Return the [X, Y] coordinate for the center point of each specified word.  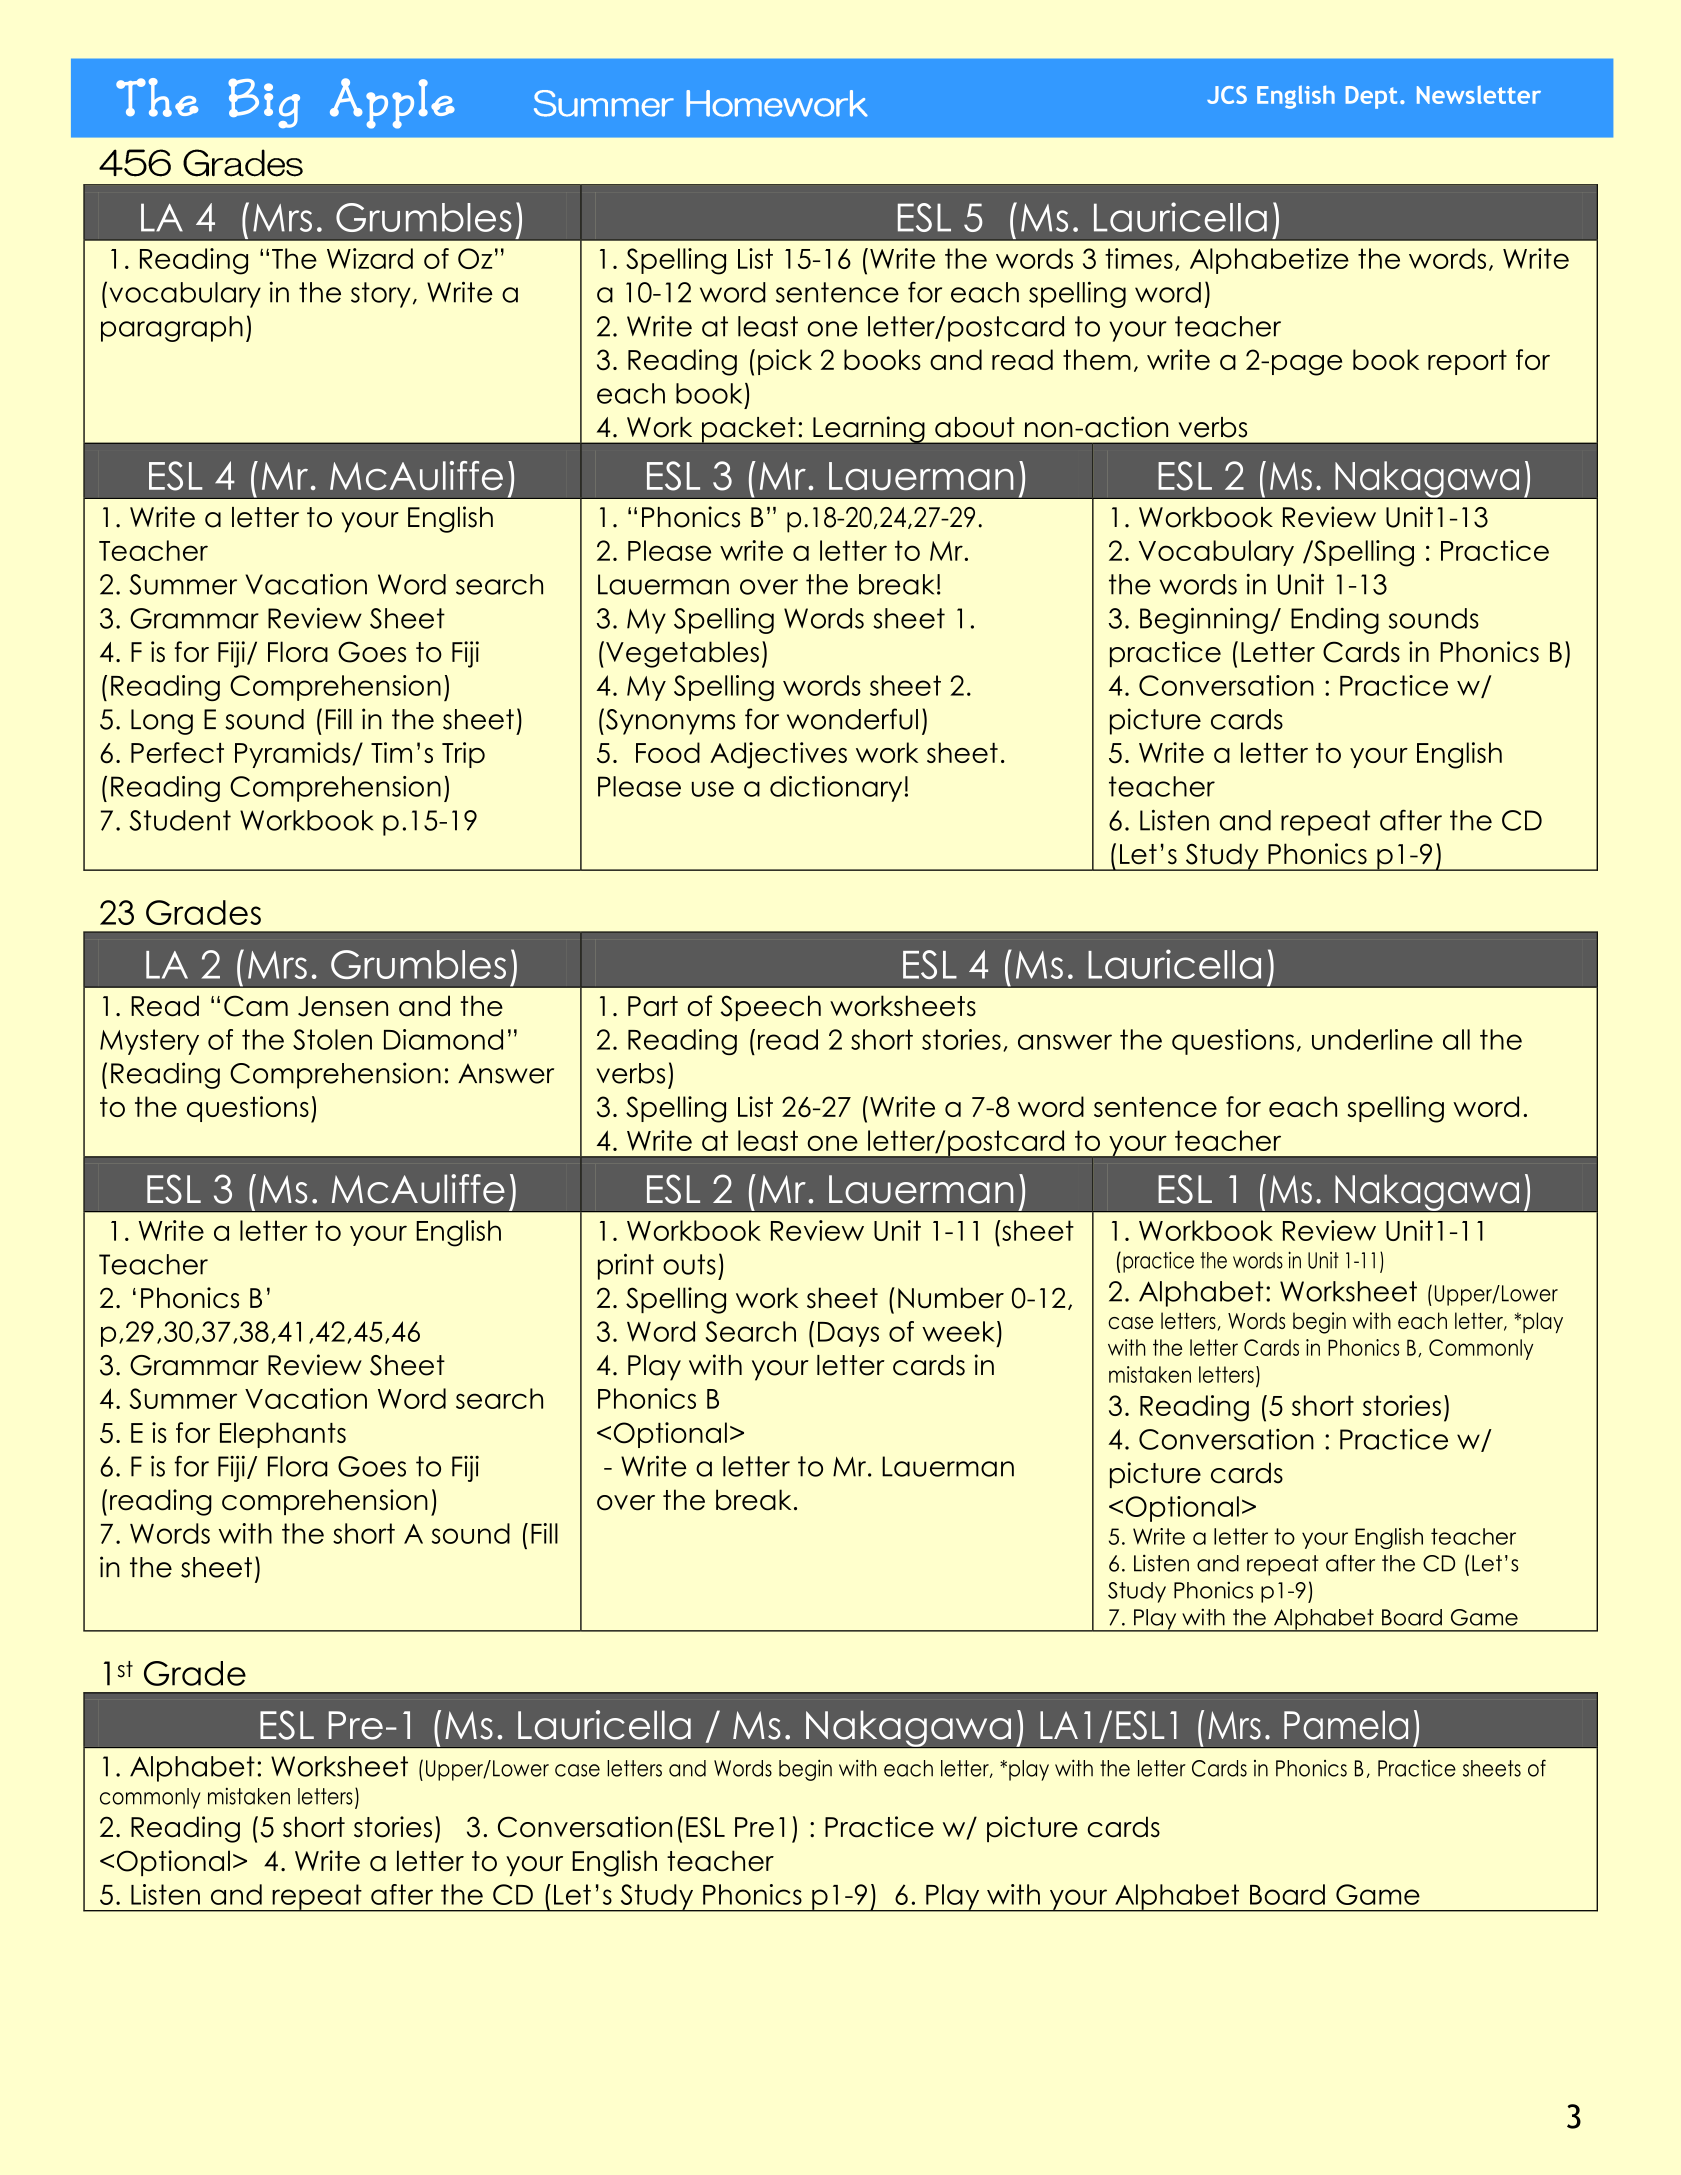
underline [1372, 1039]
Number [951, 1298]
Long [162, 722]
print [626, 1266]
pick [785, 362]
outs [689, 1264]
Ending [1335, 621]
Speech [771, 1008]
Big [264, 103]
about [975, 427]
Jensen [343, 1006]
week [958, 1331]
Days [848, 1334]
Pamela [1346, 1725]
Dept [1371, 97]
